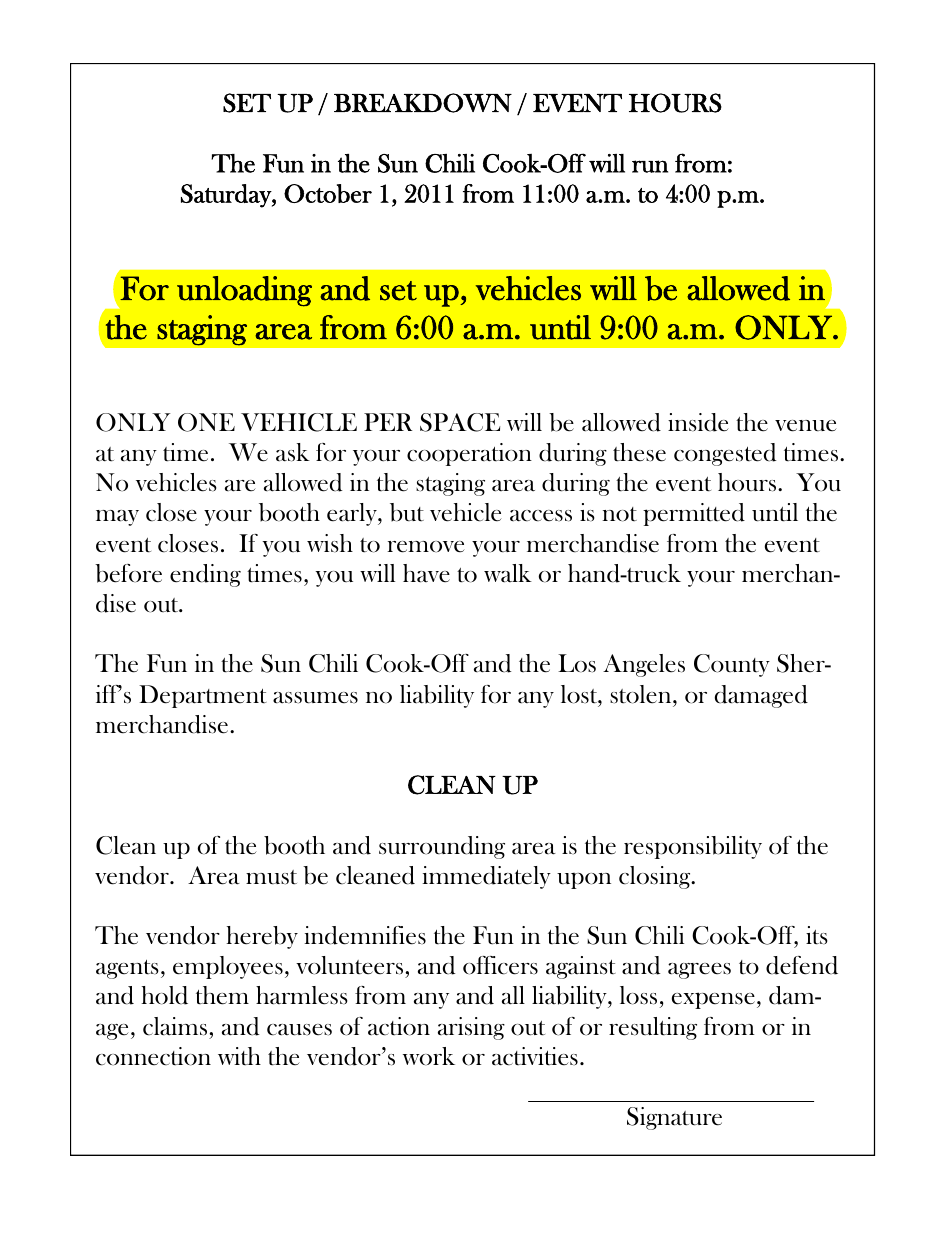 The height and width of the image is (1233, 952). What do you see at coordinates (674, 1118) in the image?
I see `Signature` at bounding box center [674, 1118].
